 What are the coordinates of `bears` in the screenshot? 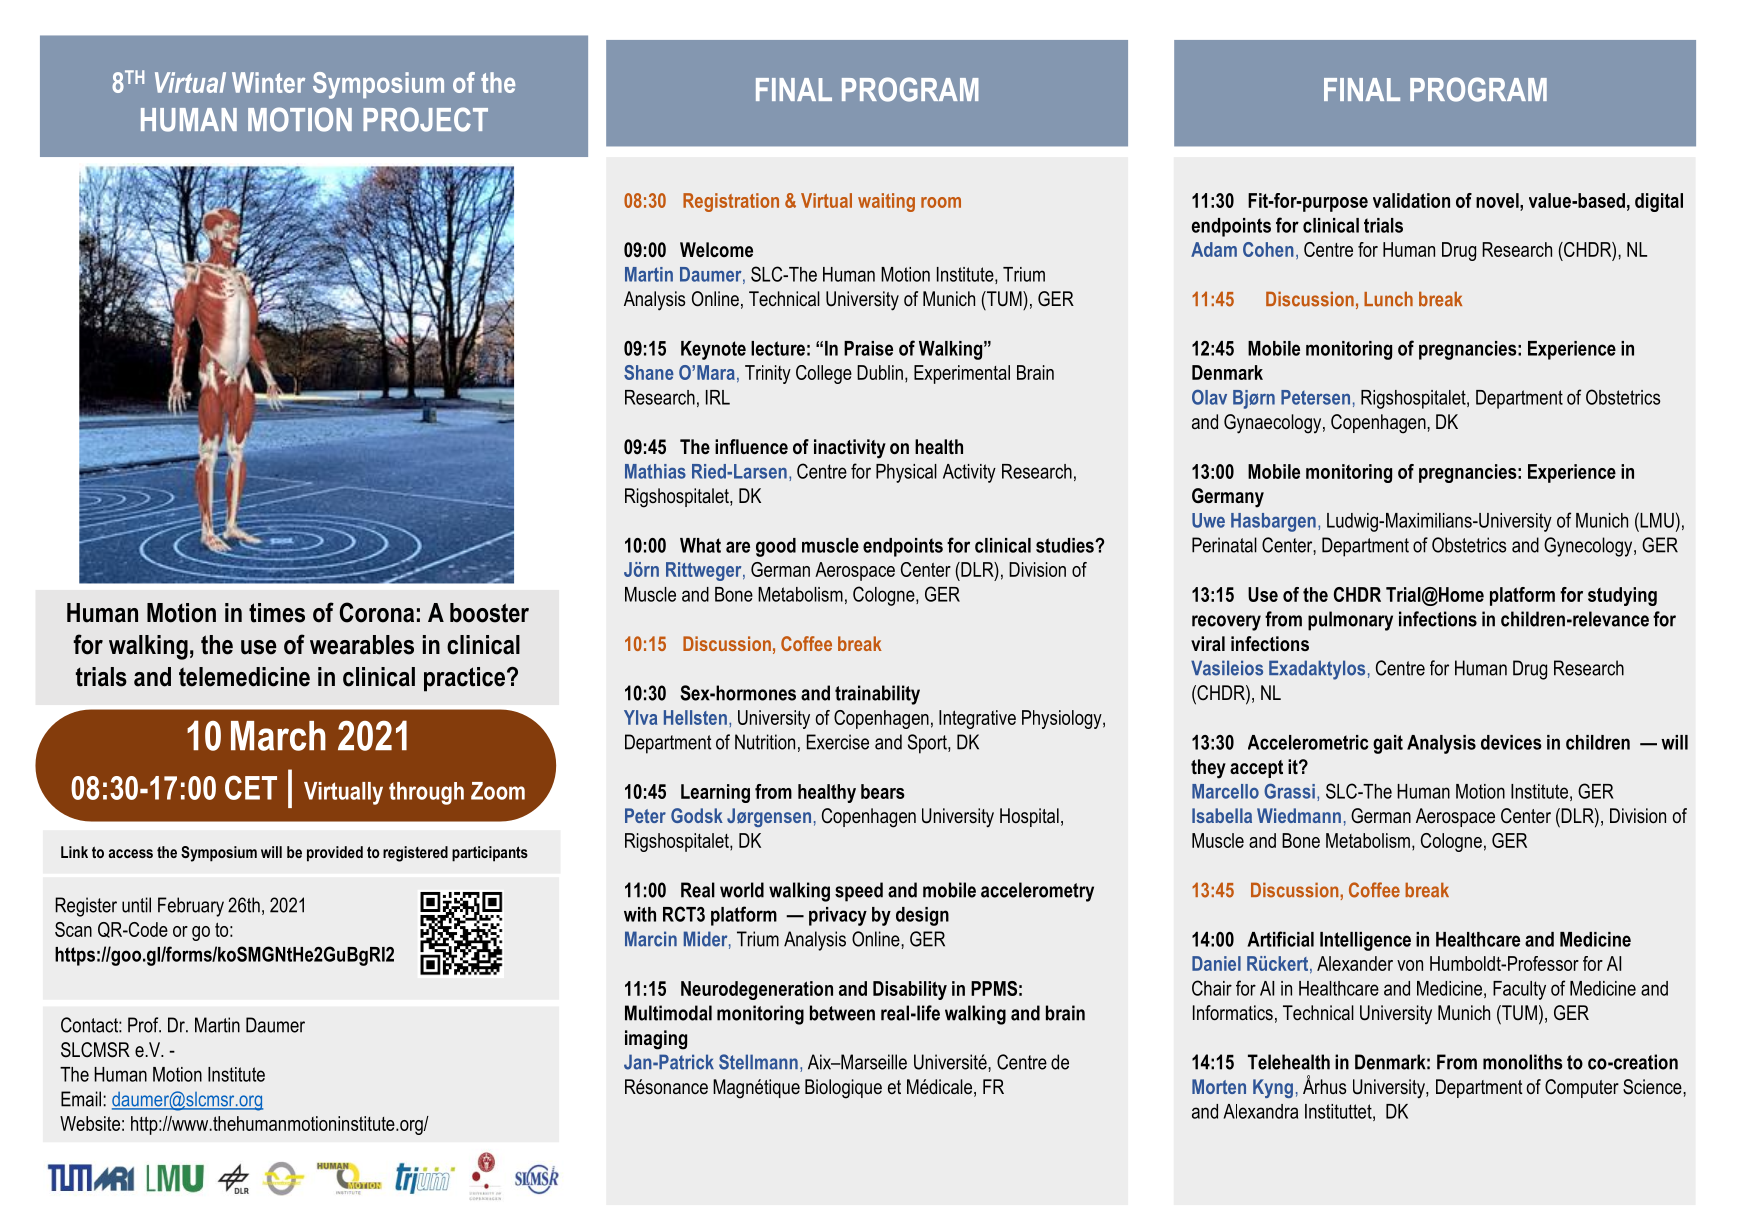 It's located at (883, 791).
